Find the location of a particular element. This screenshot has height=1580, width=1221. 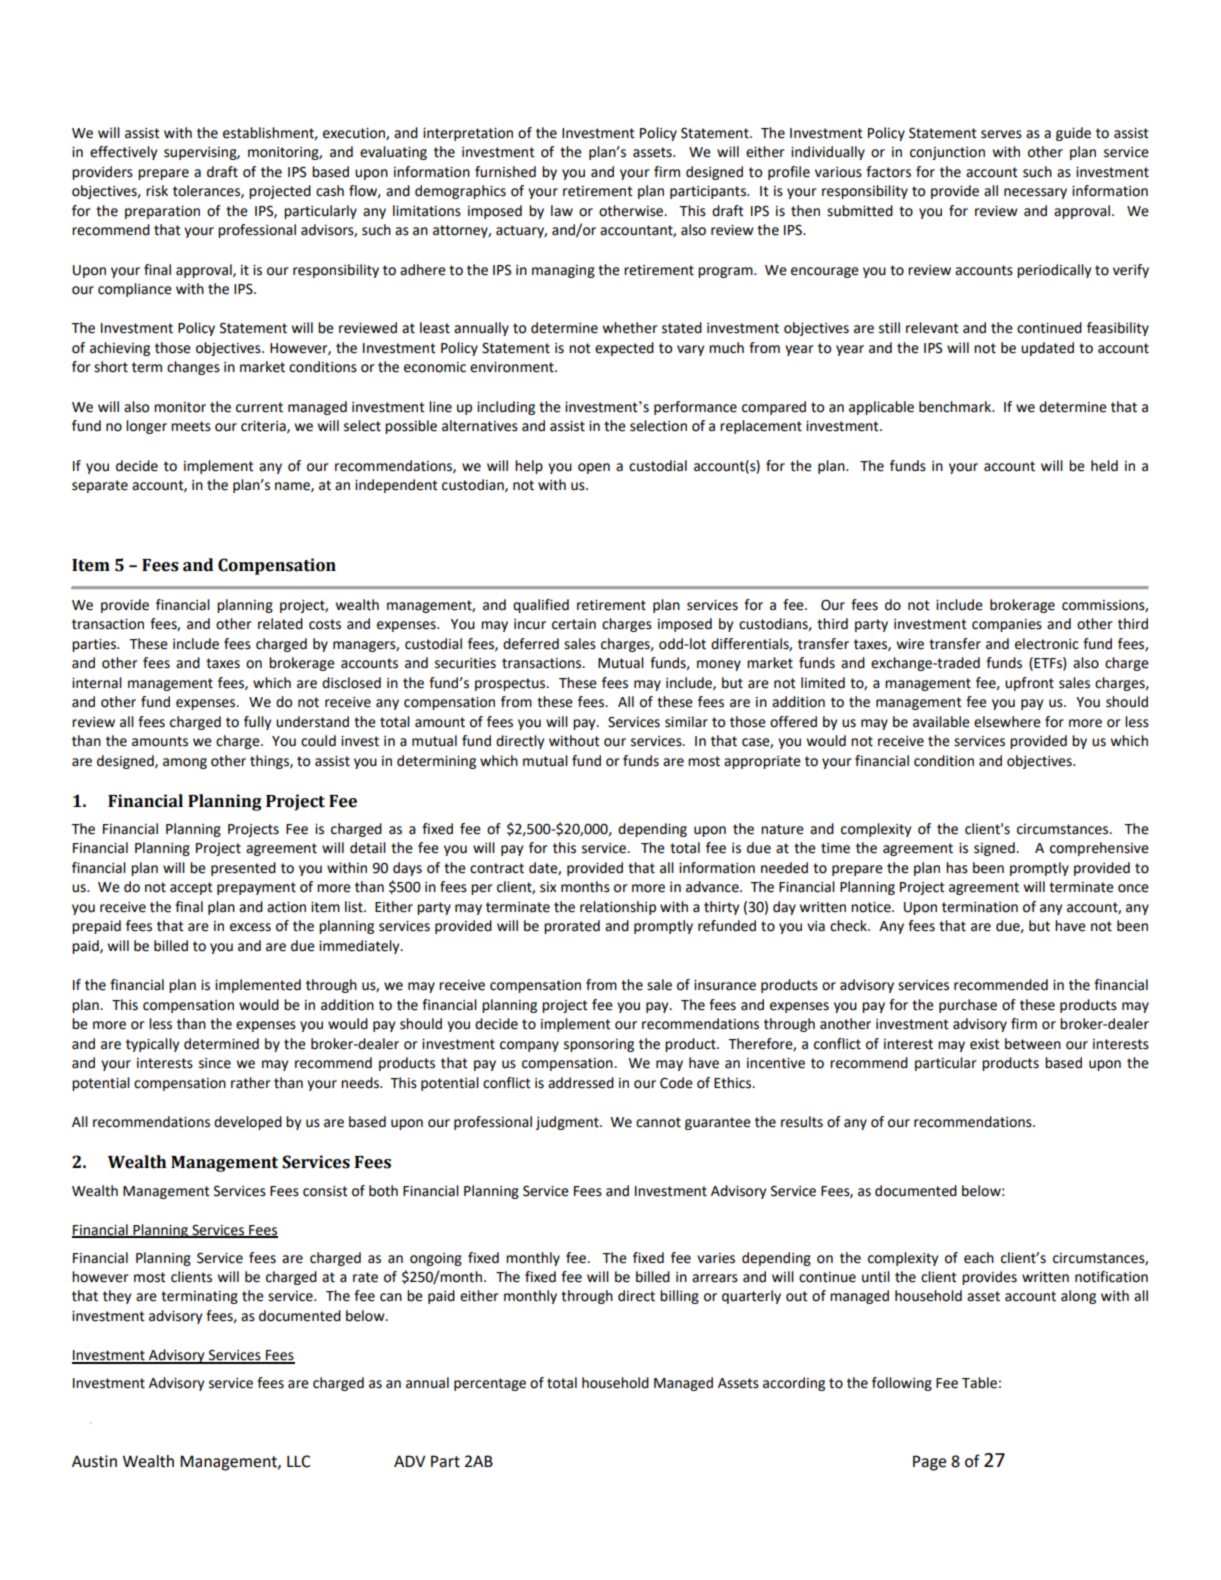

LLC is located at coordinates (298, 1461).
